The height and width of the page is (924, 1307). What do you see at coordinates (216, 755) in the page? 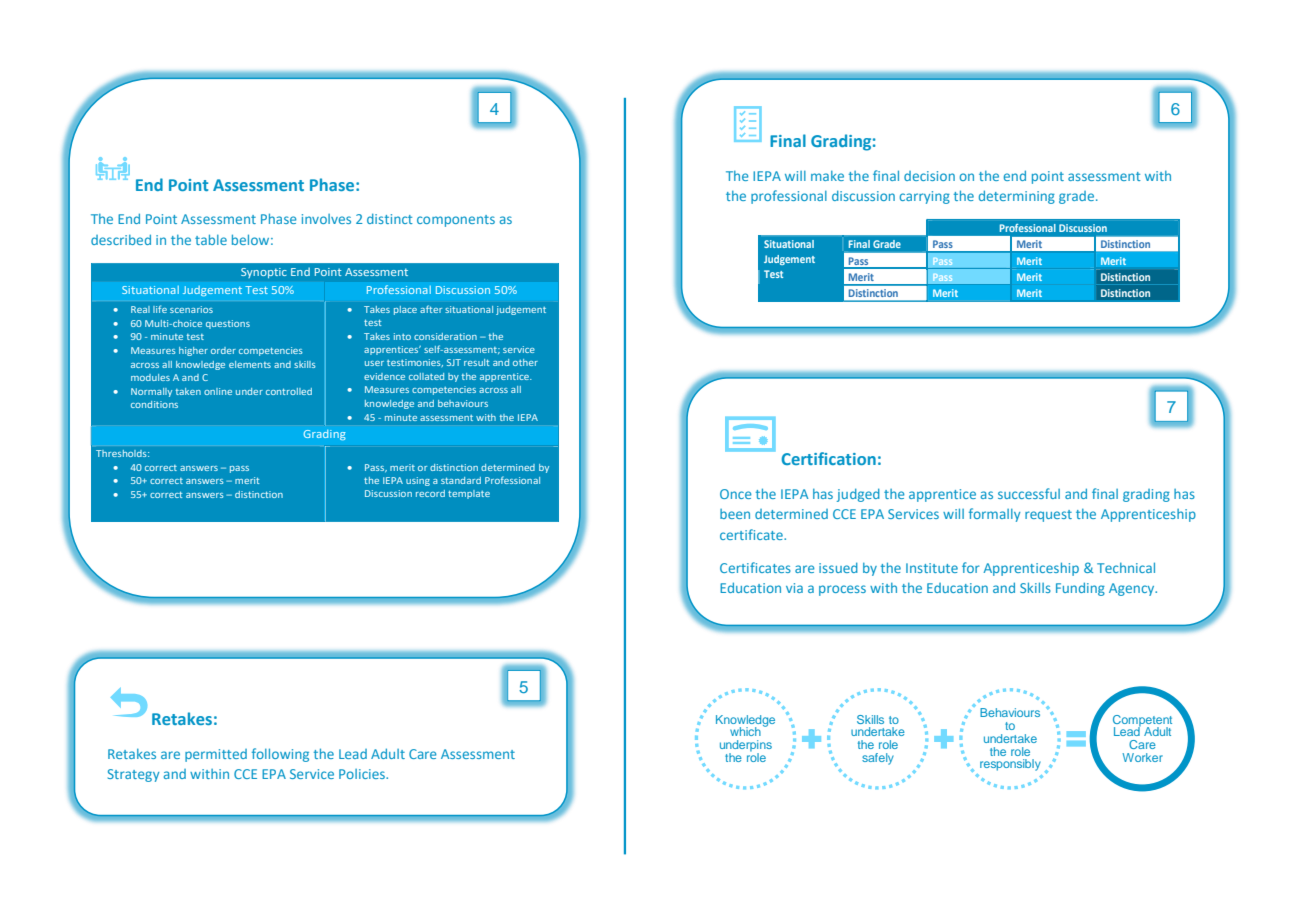
I see `permitted` at bounding box center [216, 755].
